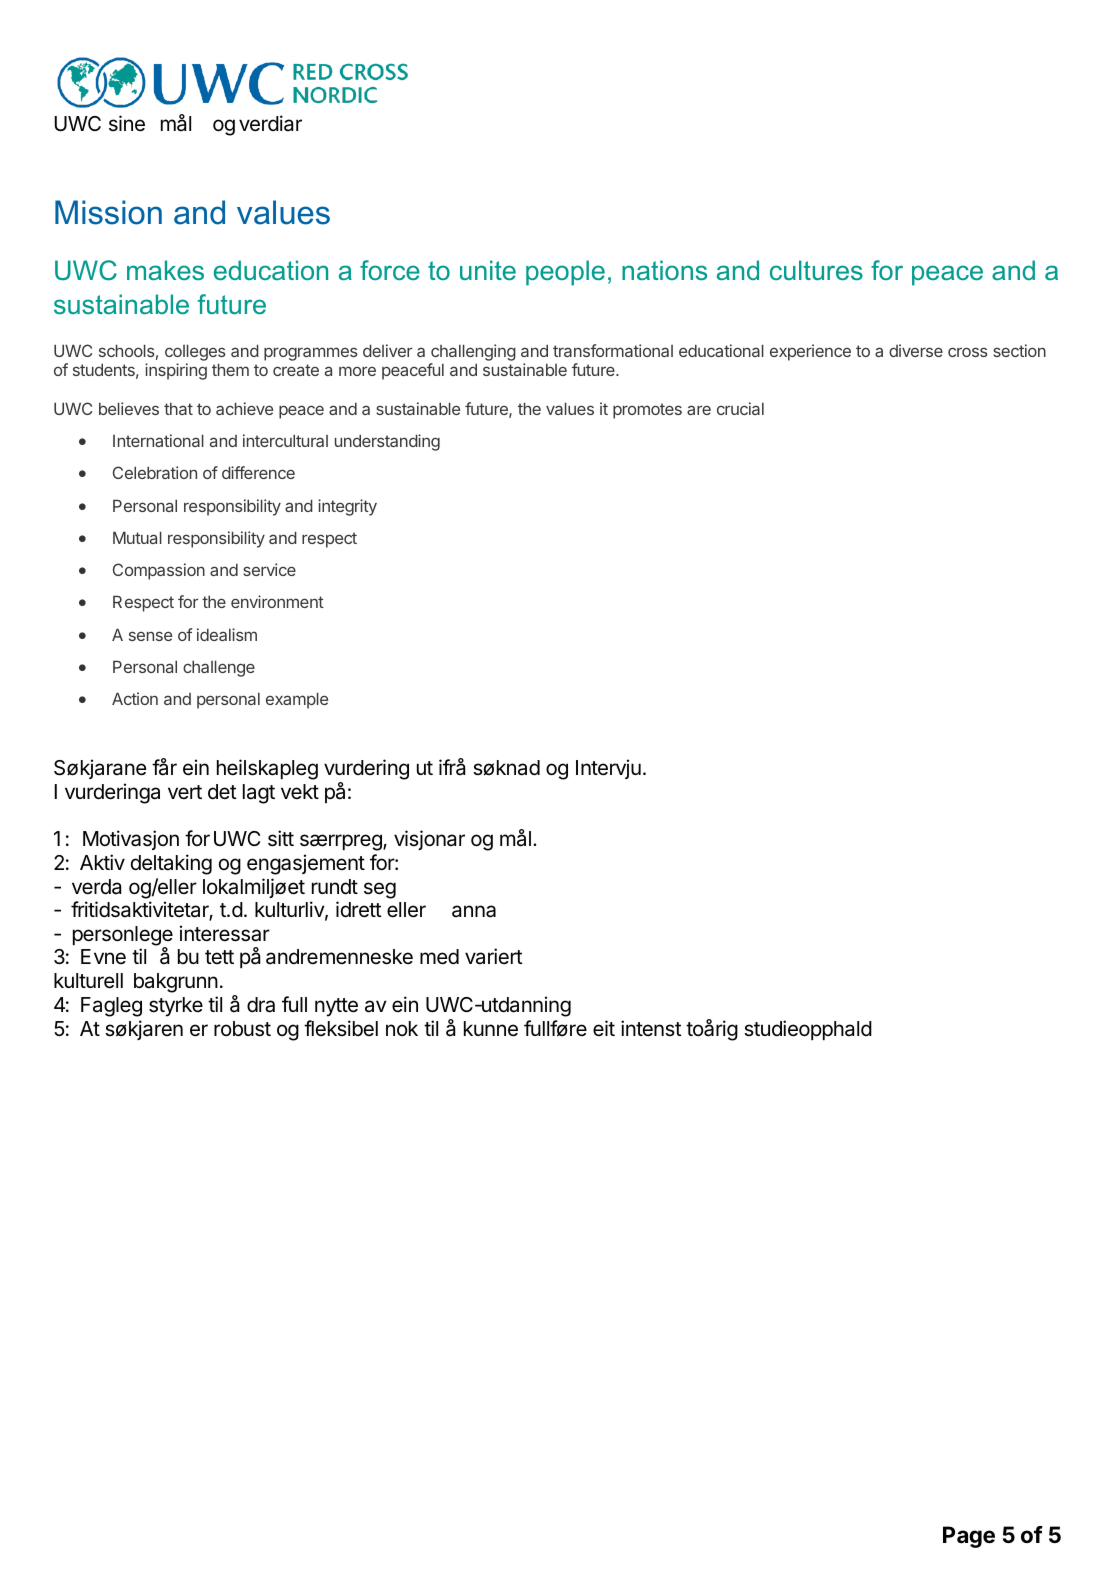 This image has height=1575, width=1113. I want to click on crucial, so click(740, 408).
